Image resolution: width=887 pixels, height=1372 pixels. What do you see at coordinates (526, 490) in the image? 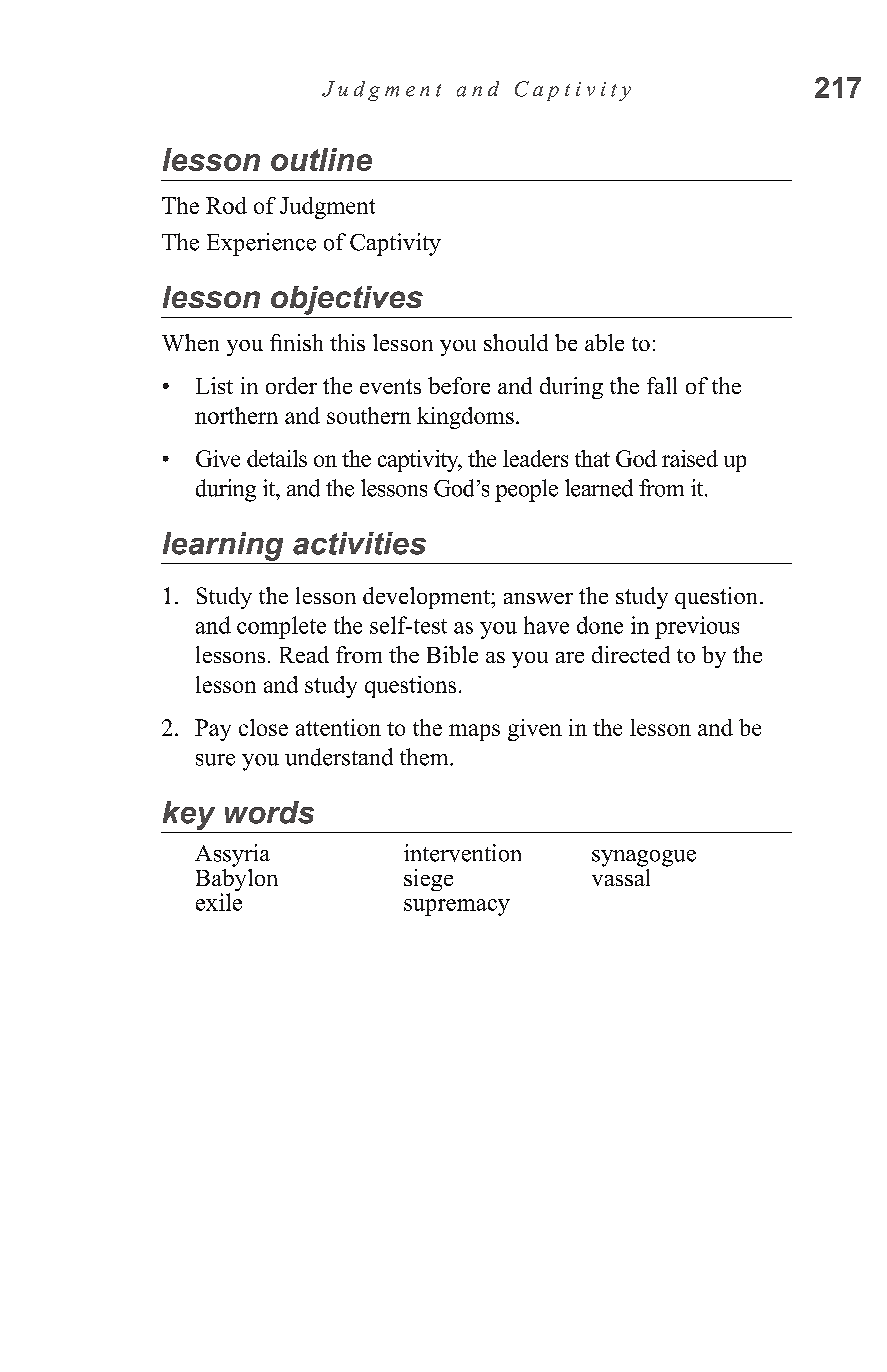
I see `people` at bounding box center [526, 490].
